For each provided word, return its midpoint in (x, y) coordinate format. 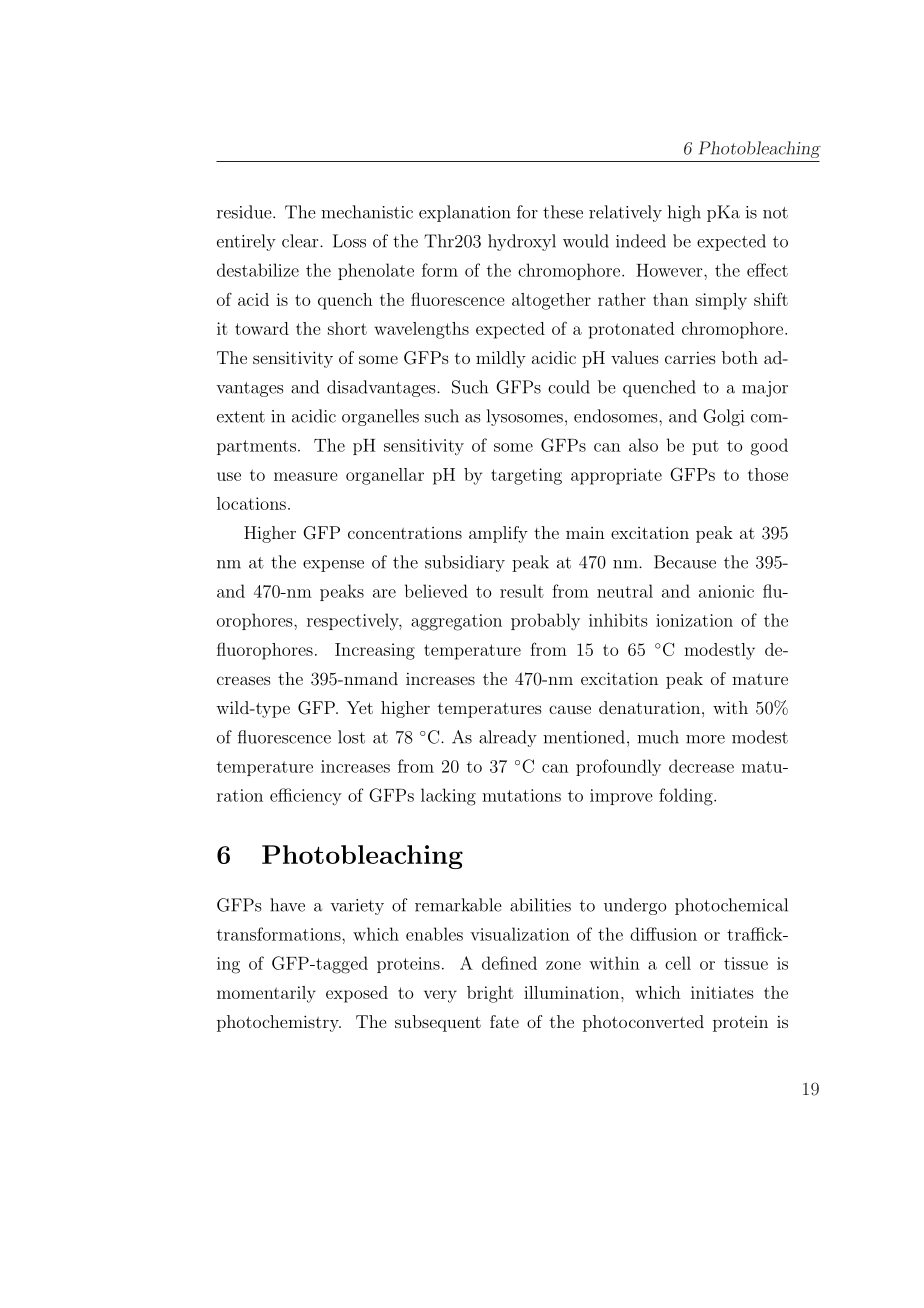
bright (490, 994)
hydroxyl (522, 242)
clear (301, 241)
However (670, 270)
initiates (722, 992)
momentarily (266, 994)
